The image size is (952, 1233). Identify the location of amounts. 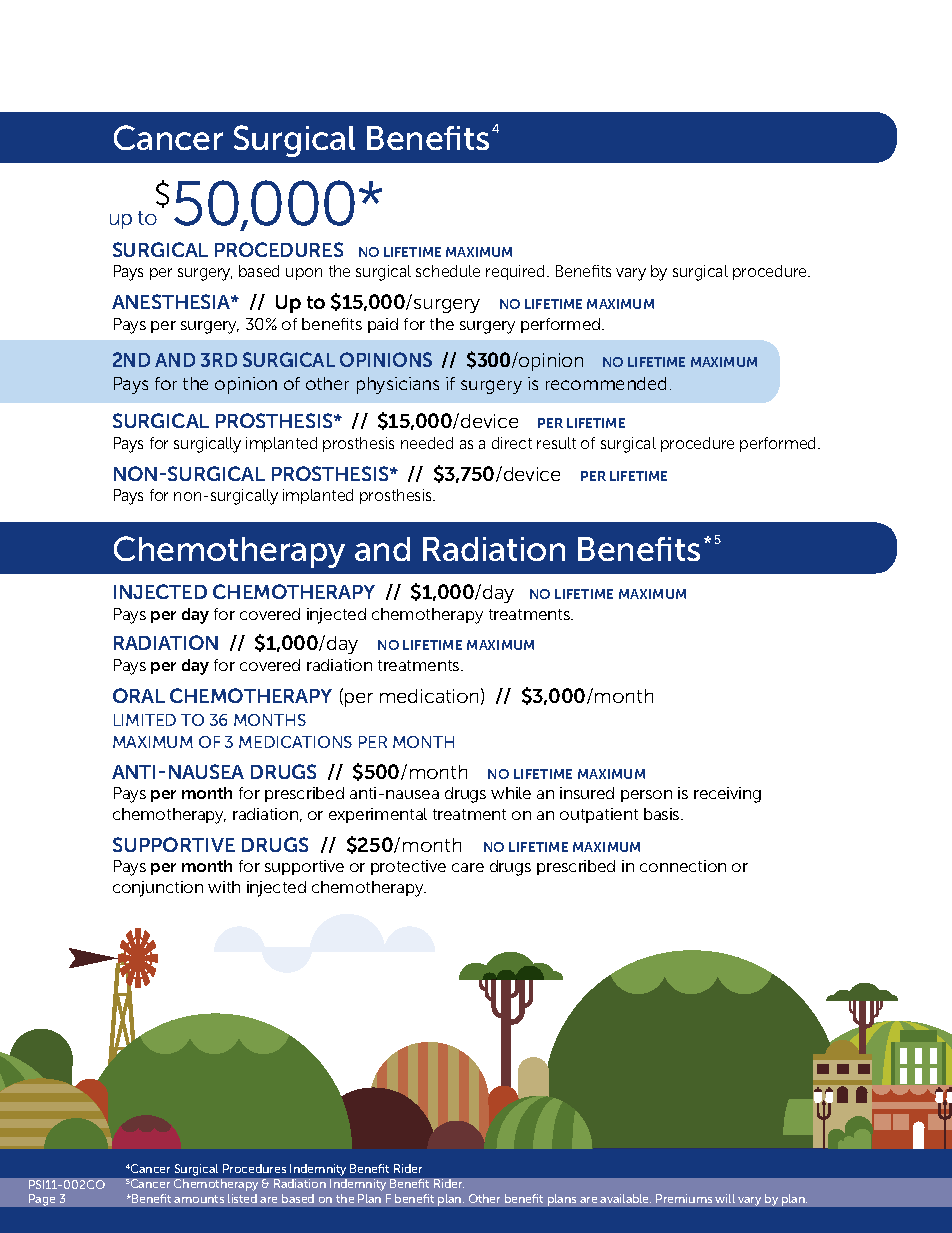
(199, 1199).
